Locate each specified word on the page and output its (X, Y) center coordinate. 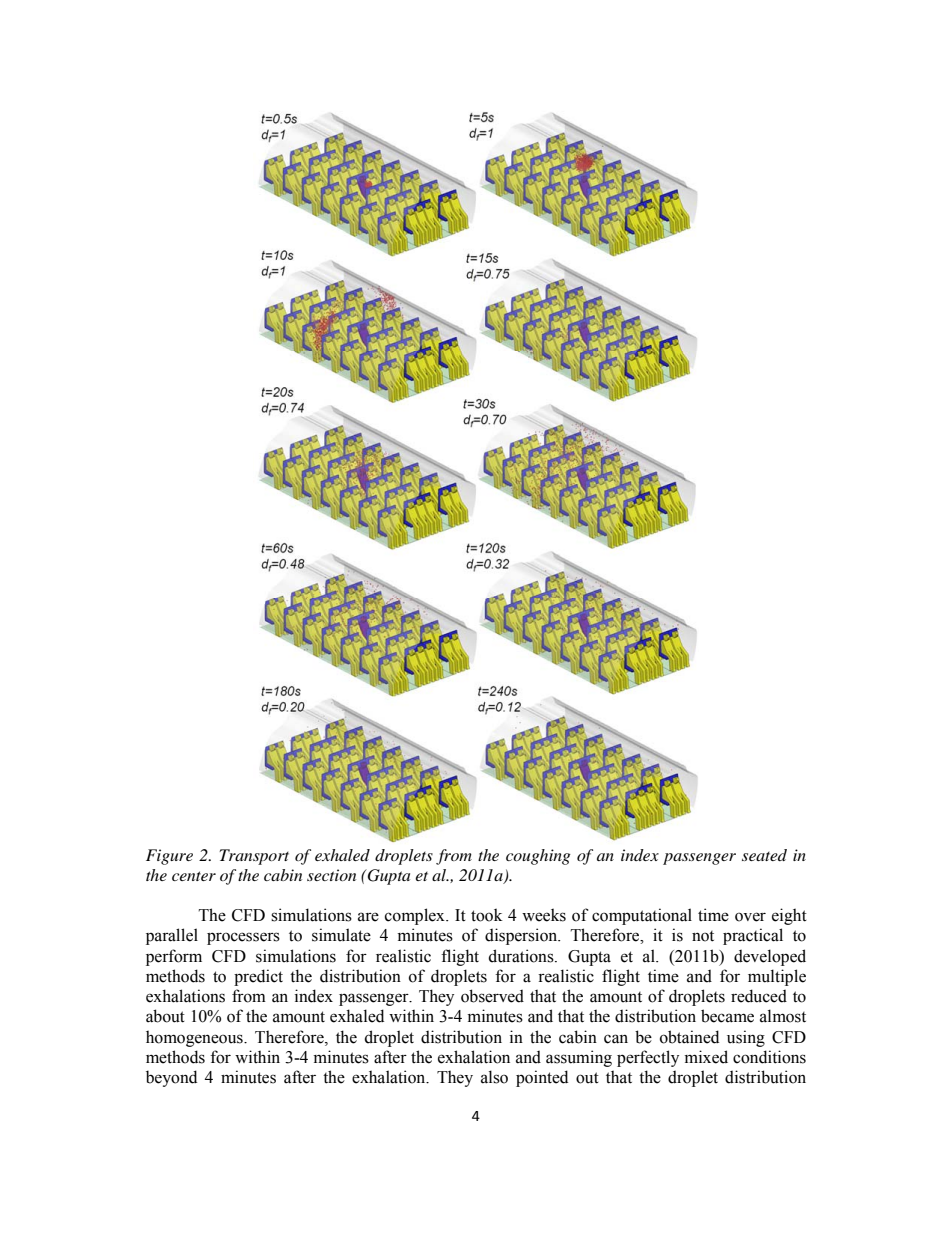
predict (258, 977)
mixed (706, 1057)
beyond (171, 1078)
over (750, 917)
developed (770, 957)
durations (522, 956)
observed (492, 996)
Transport (254, 857)
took (487, 915)
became (727, 1016)
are (368, 917)
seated (764, 855)
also (494, 1077)
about (165, 1016)
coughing (538, 857)
